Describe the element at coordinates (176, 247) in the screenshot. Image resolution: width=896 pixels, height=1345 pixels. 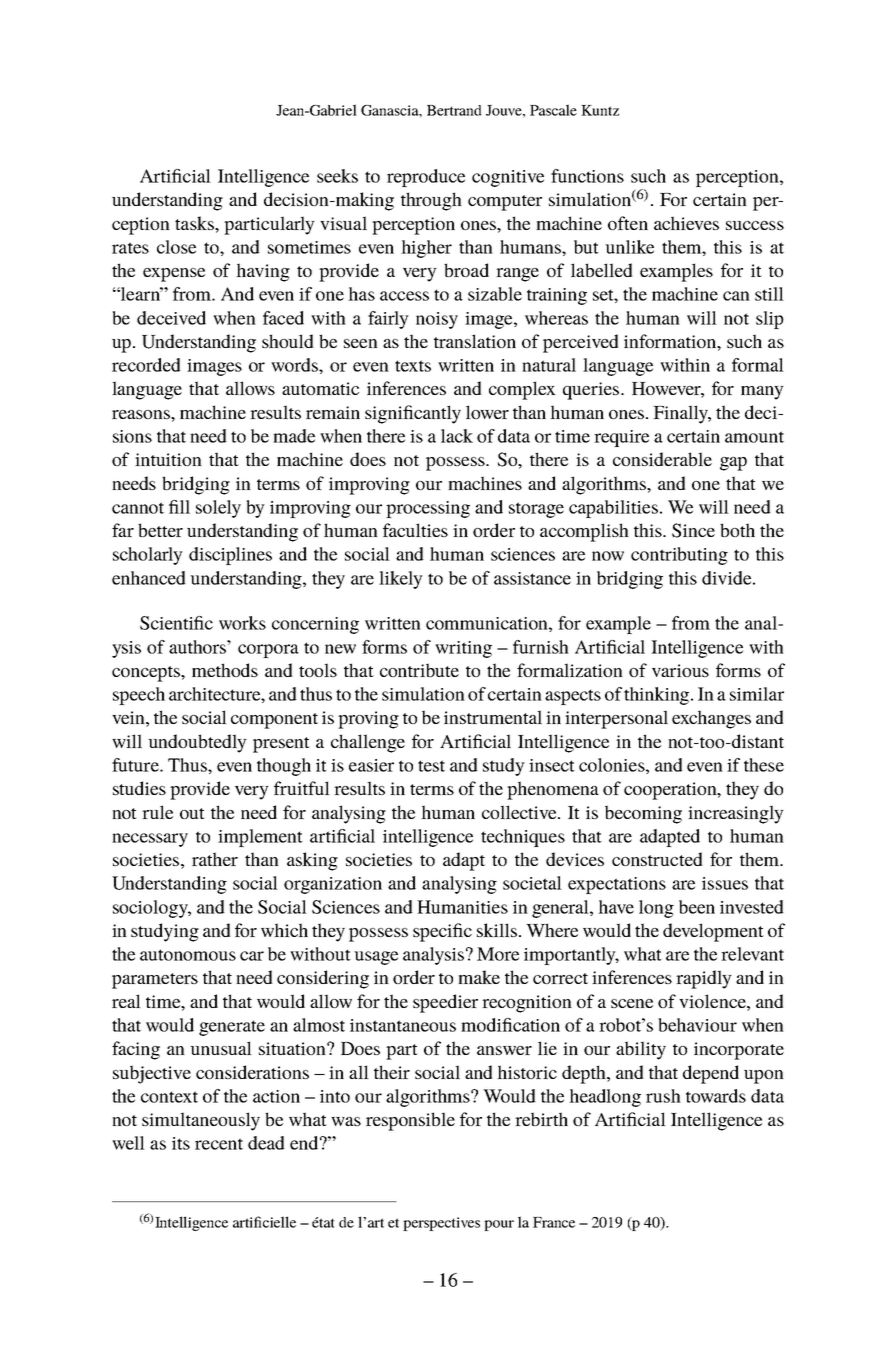
I see `close` at that location.
